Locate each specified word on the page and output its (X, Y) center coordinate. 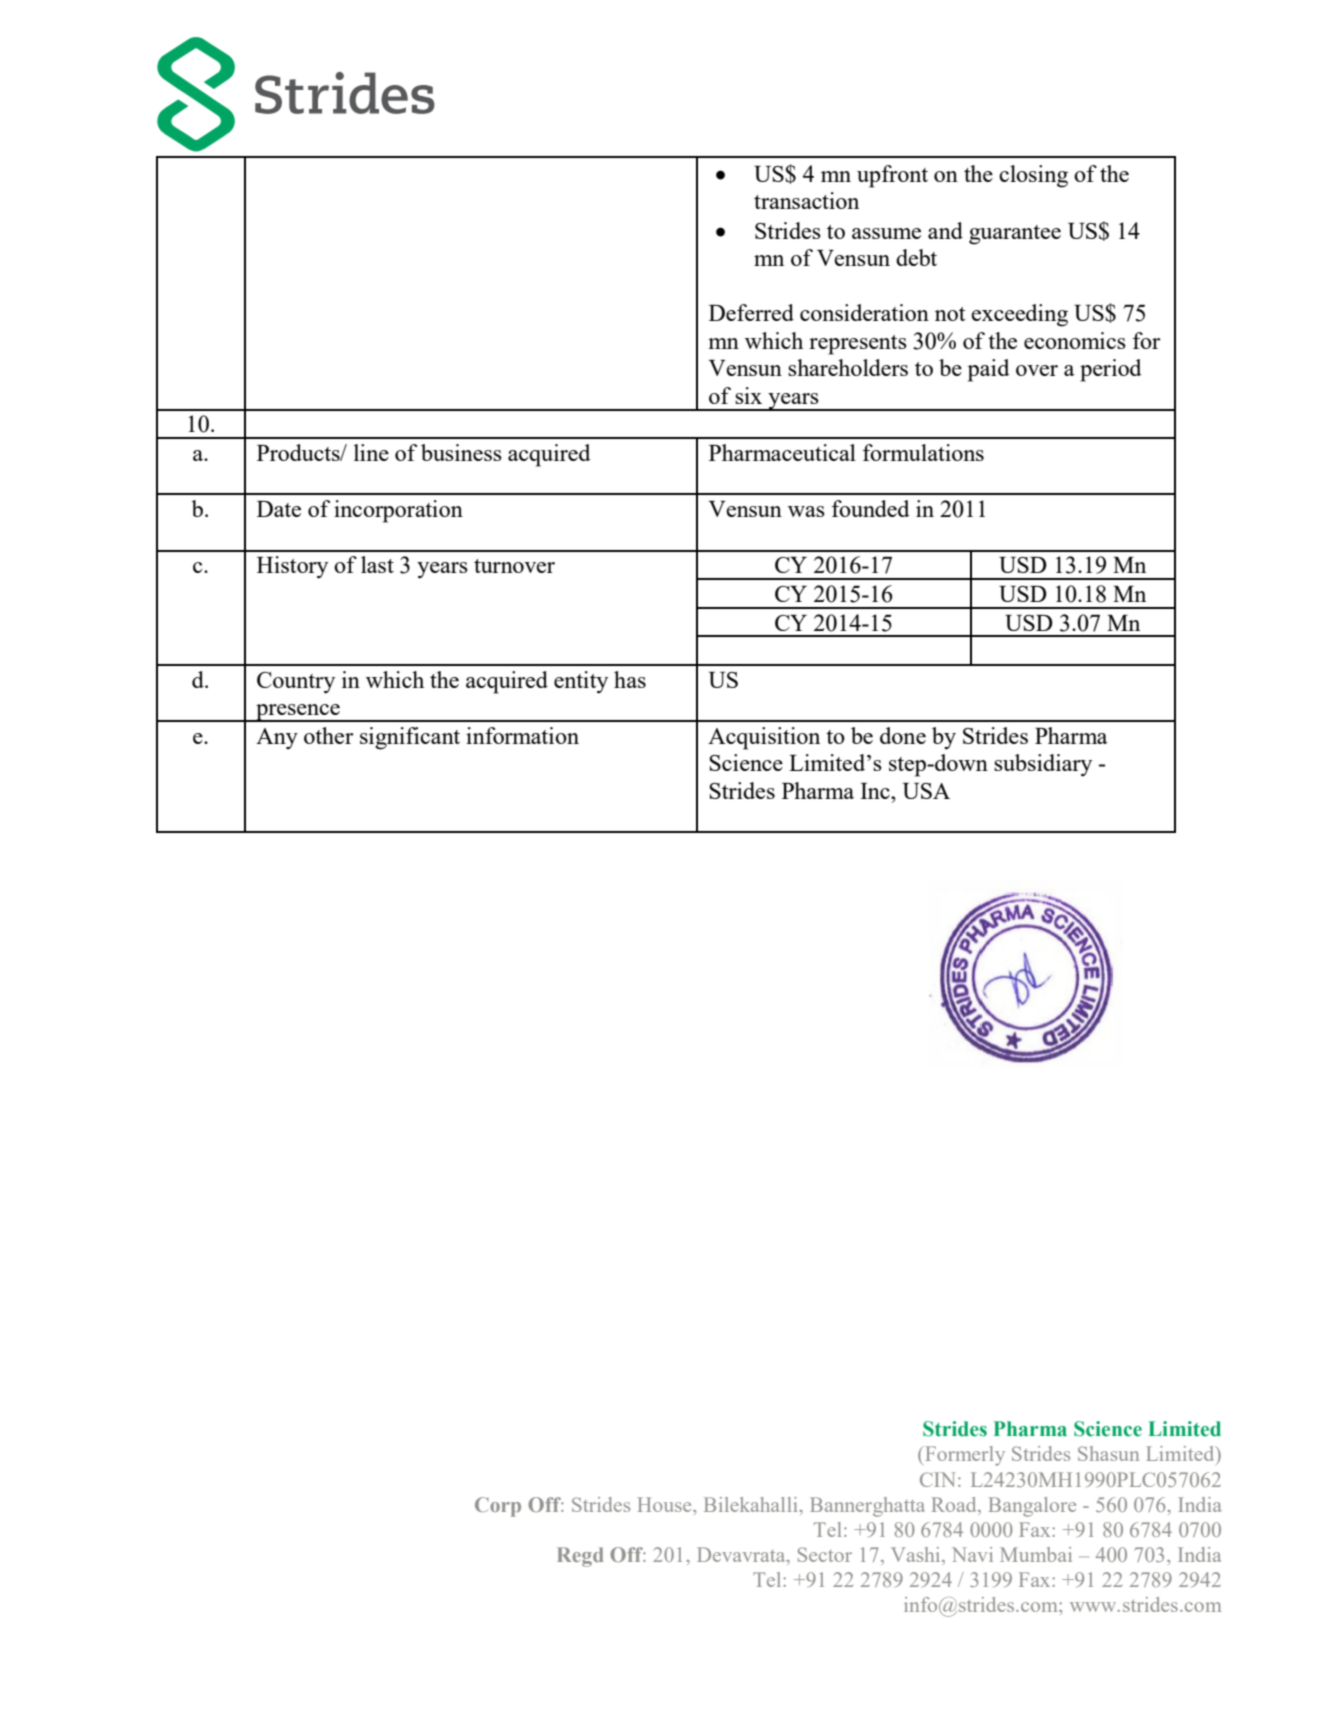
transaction (806, 200)
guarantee (1015, 235)
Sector (825, 1554)
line (371, 452)
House (665, 1504)
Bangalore (1032, 1507)
